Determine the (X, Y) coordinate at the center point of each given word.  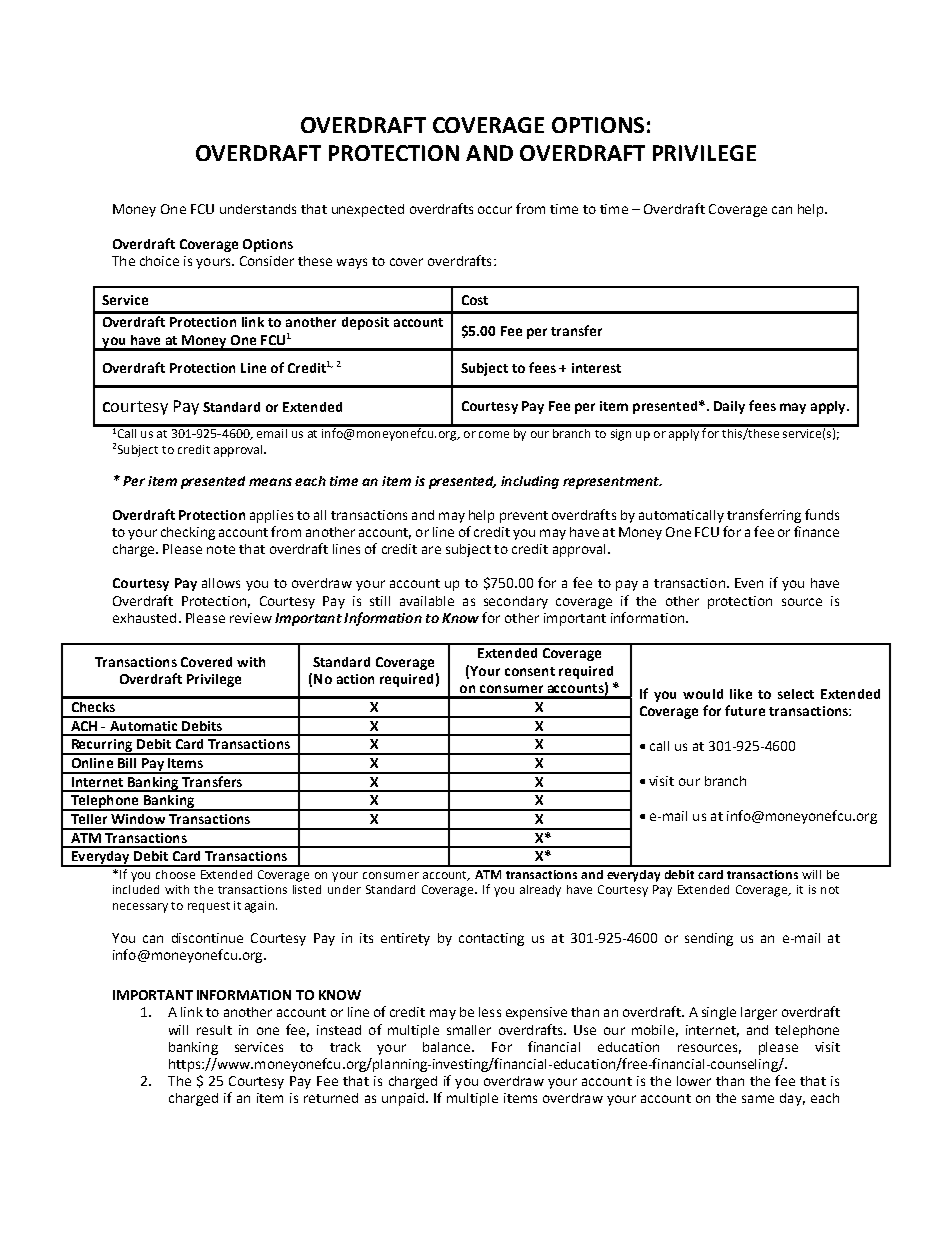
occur (495, 210)
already (540, 891)
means (270, 482)
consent (530, 671)
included (136, 889)
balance (448, 1047)
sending (709, 939)
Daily (729, 407)
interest (596, 368)
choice (159, 261)
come (494, 434)
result (214, 1030)
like (741, 694)
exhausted (144, 618)
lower (694, 1081)
